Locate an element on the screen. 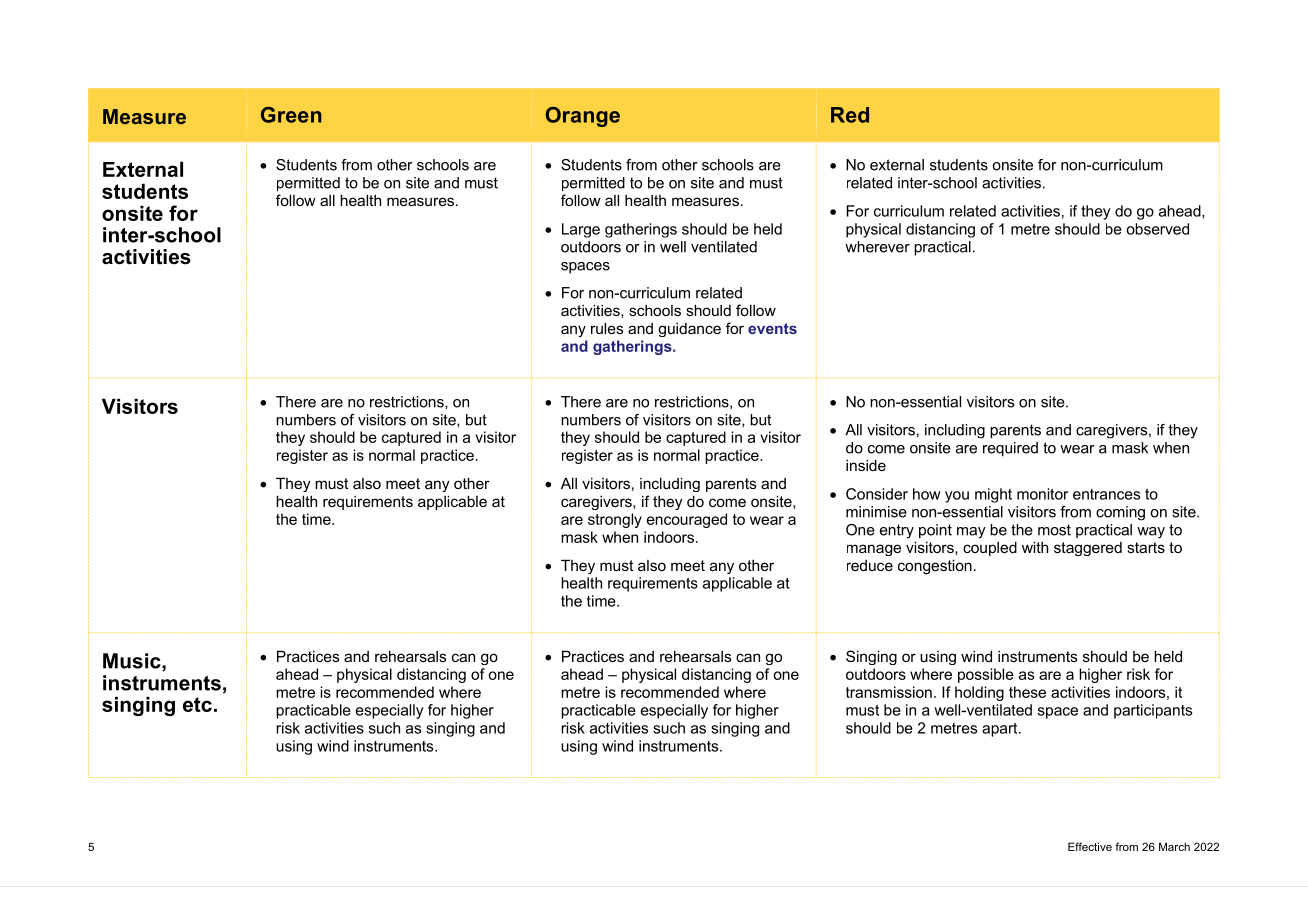 This screenshot has width=1308, height=924. Large is located at coordinates (581, 230).
